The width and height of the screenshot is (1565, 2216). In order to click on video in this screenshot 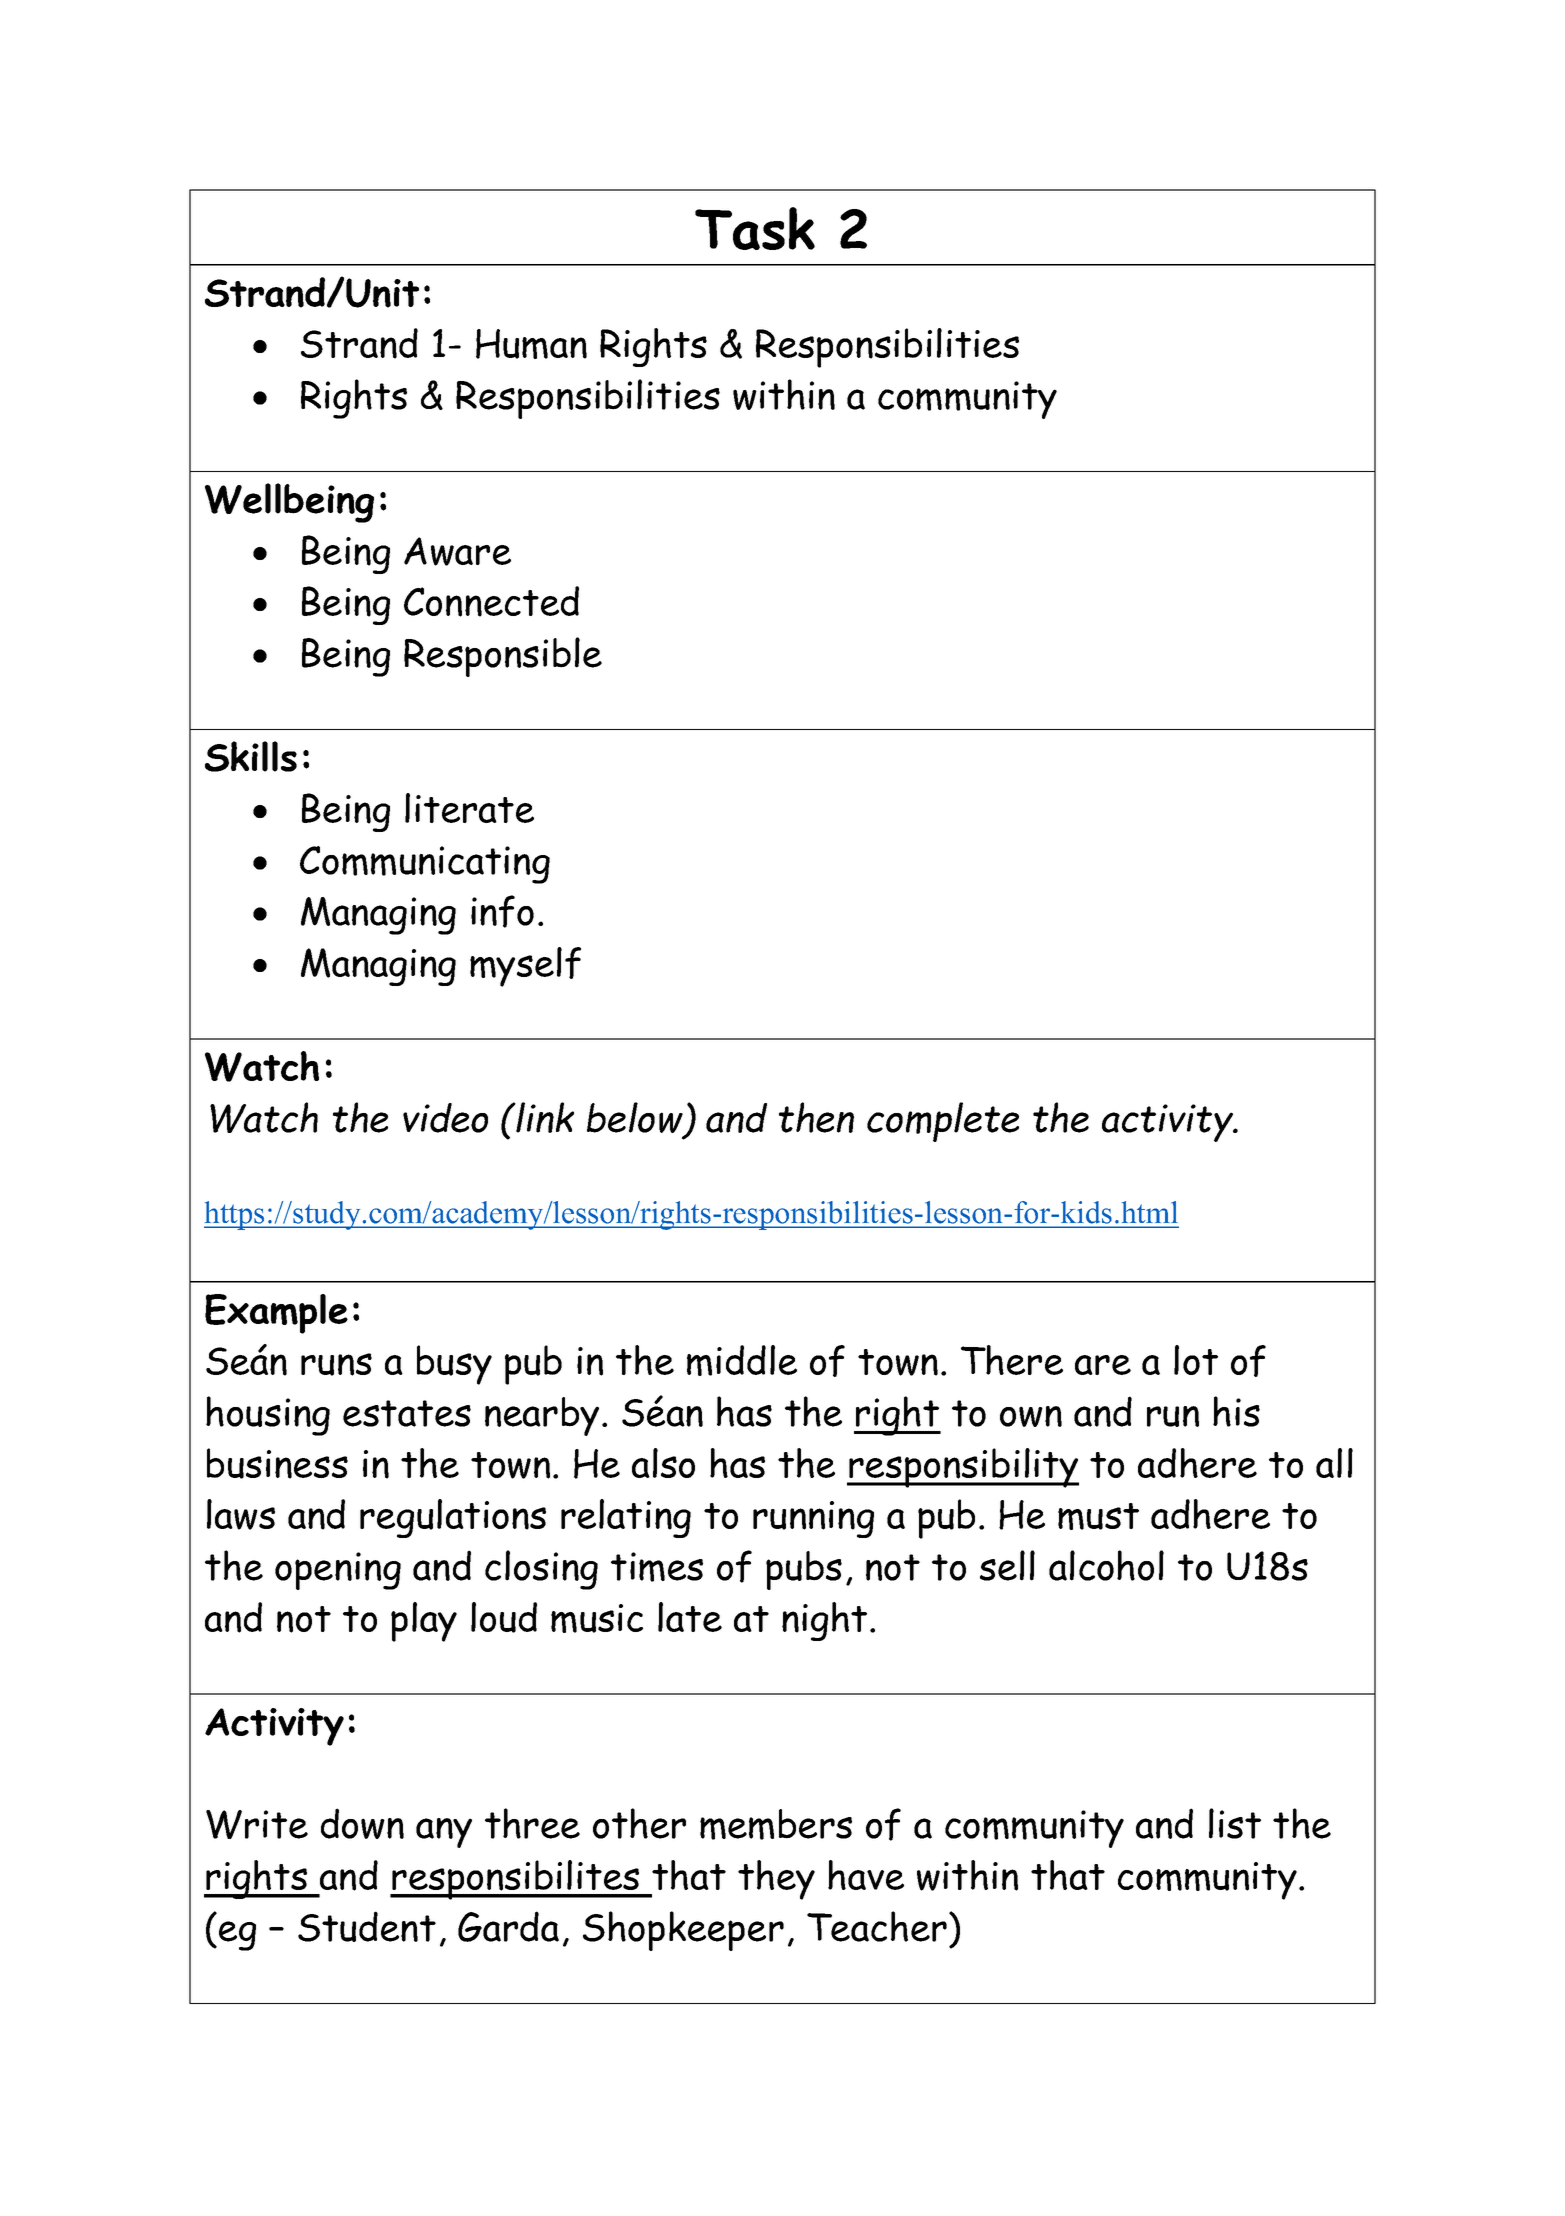, I will do `click(445, 1118)`.
